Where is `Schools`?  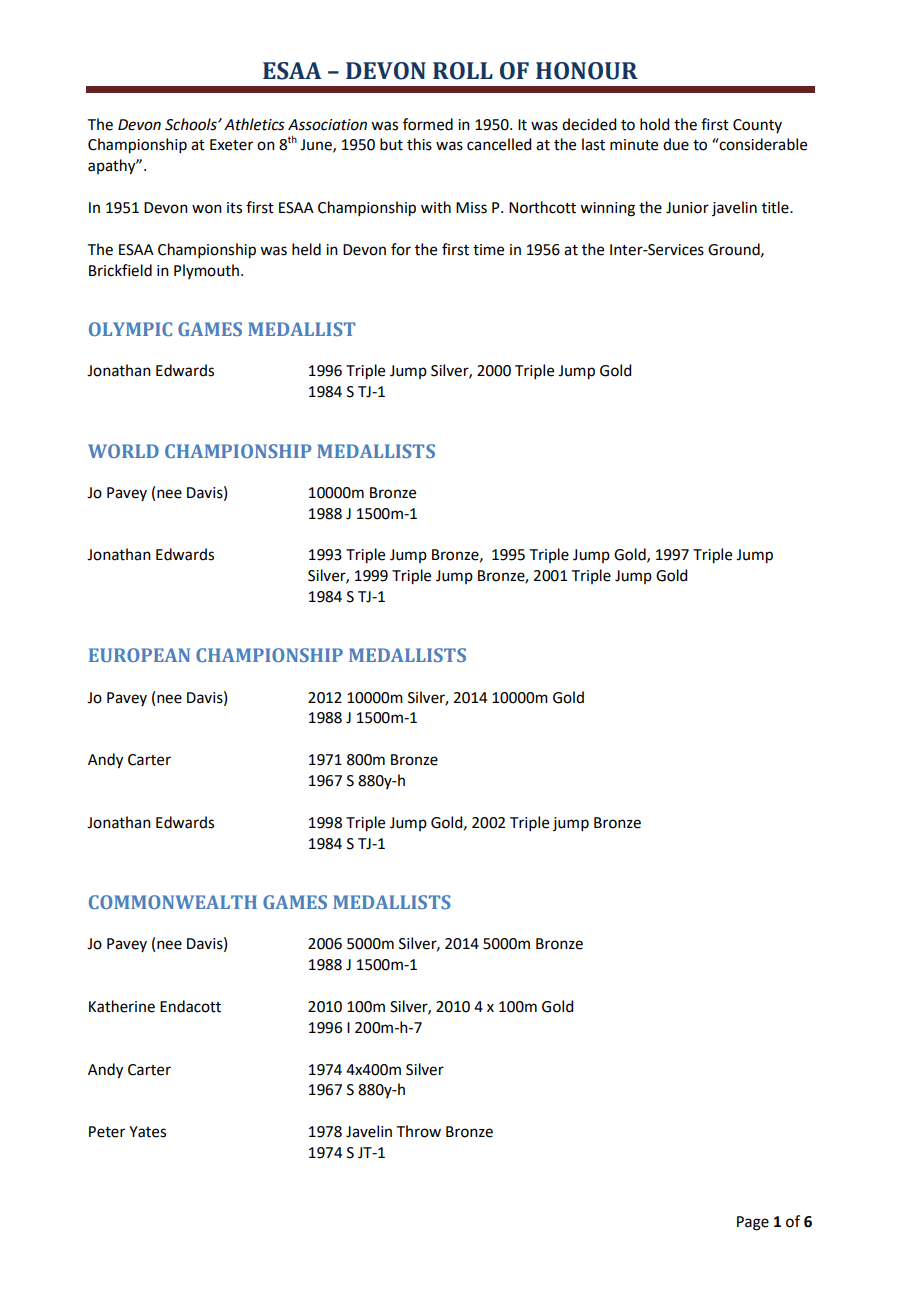
Schools is located at coordinates (192, 124).
